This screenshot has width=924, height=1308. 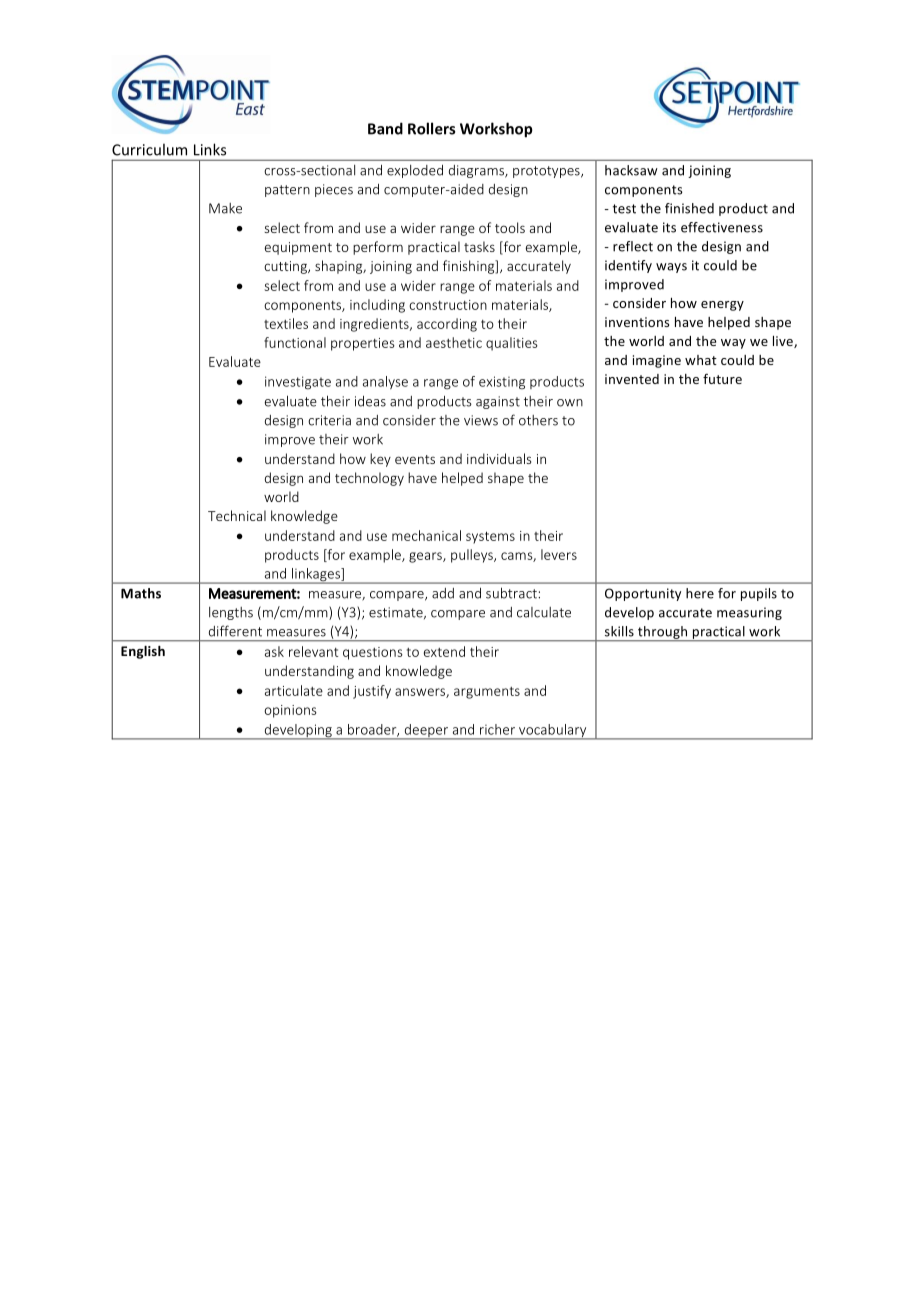 I want to click on lengths, so click(x=231, y=613).
